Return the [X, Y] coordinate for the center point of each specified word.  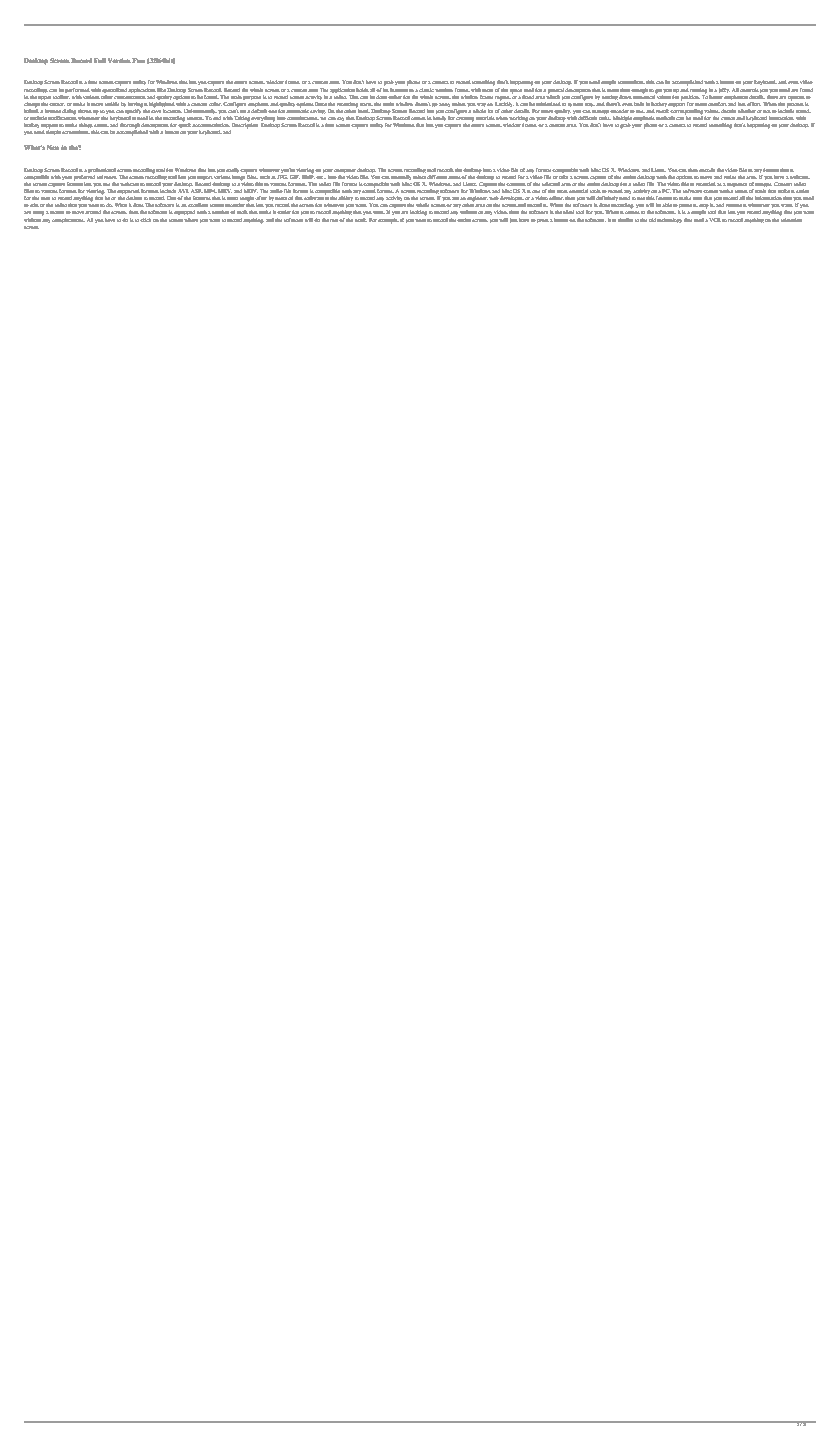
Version [119, 60]
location [172, 111]
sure [697, 198]
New [53, 147]
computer [345, 171]
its [386, 88]
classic [426, 90]
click [145, 220]
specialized [115, 90]
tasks [604, 118]
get [658, 91]
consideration [302, 118]
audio [276, 191]
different [437, 177]
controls [749, 90]
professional [102, 170]
